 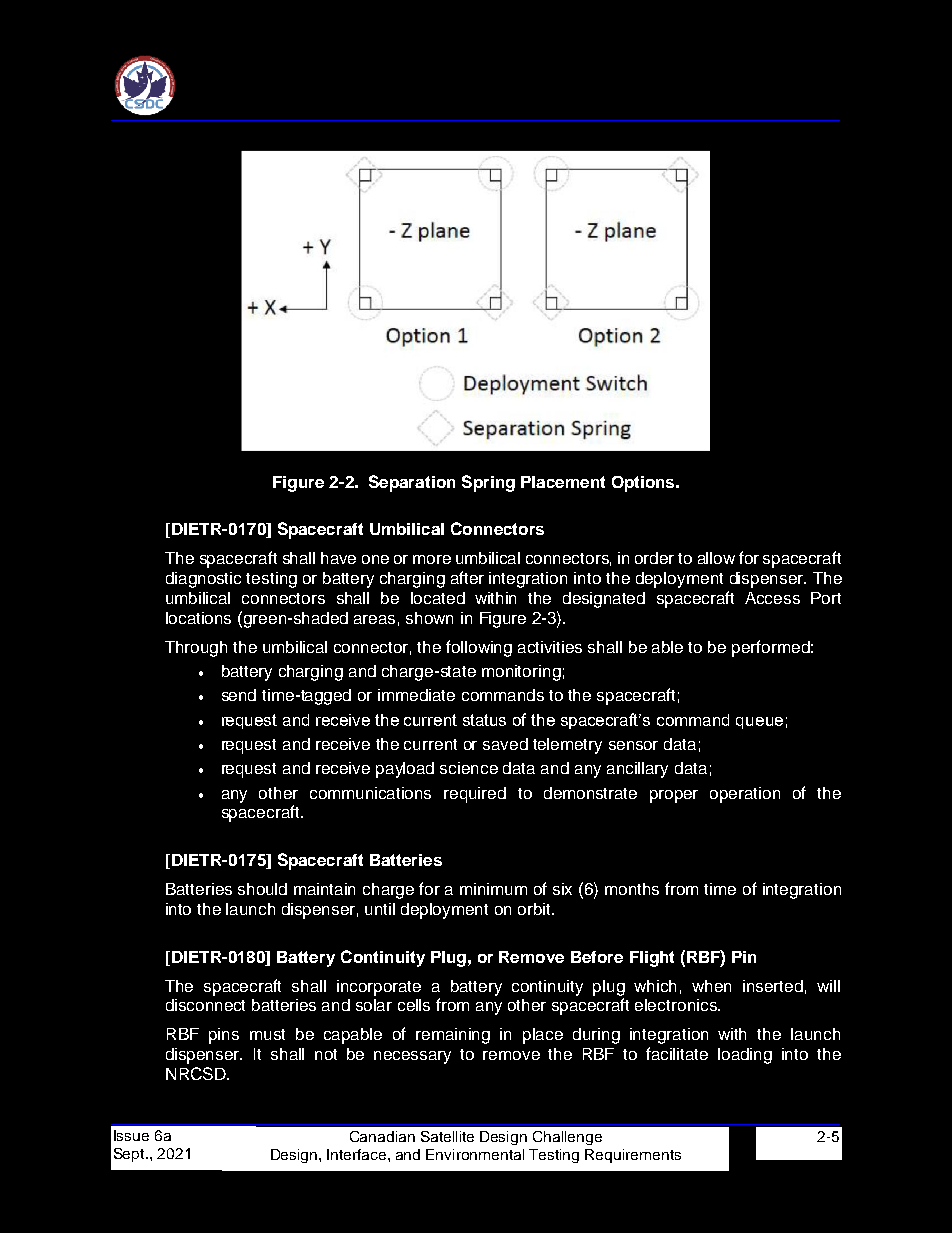 I want to click on Spring, so click(x=488, y=483).
